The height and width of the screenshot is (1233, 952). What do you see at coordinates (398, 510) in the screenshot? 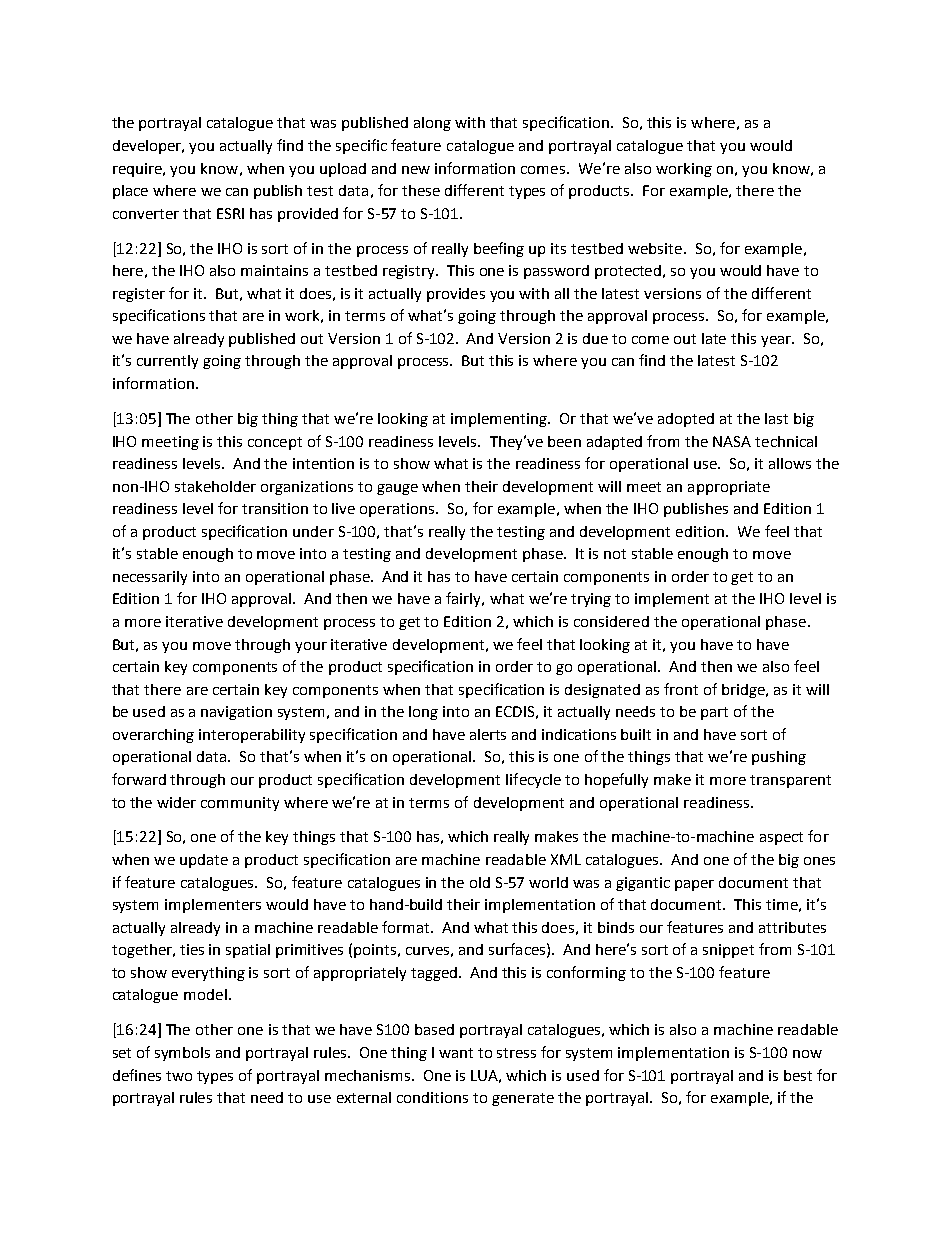
I see `operations` at bounding box center [398, 510].
